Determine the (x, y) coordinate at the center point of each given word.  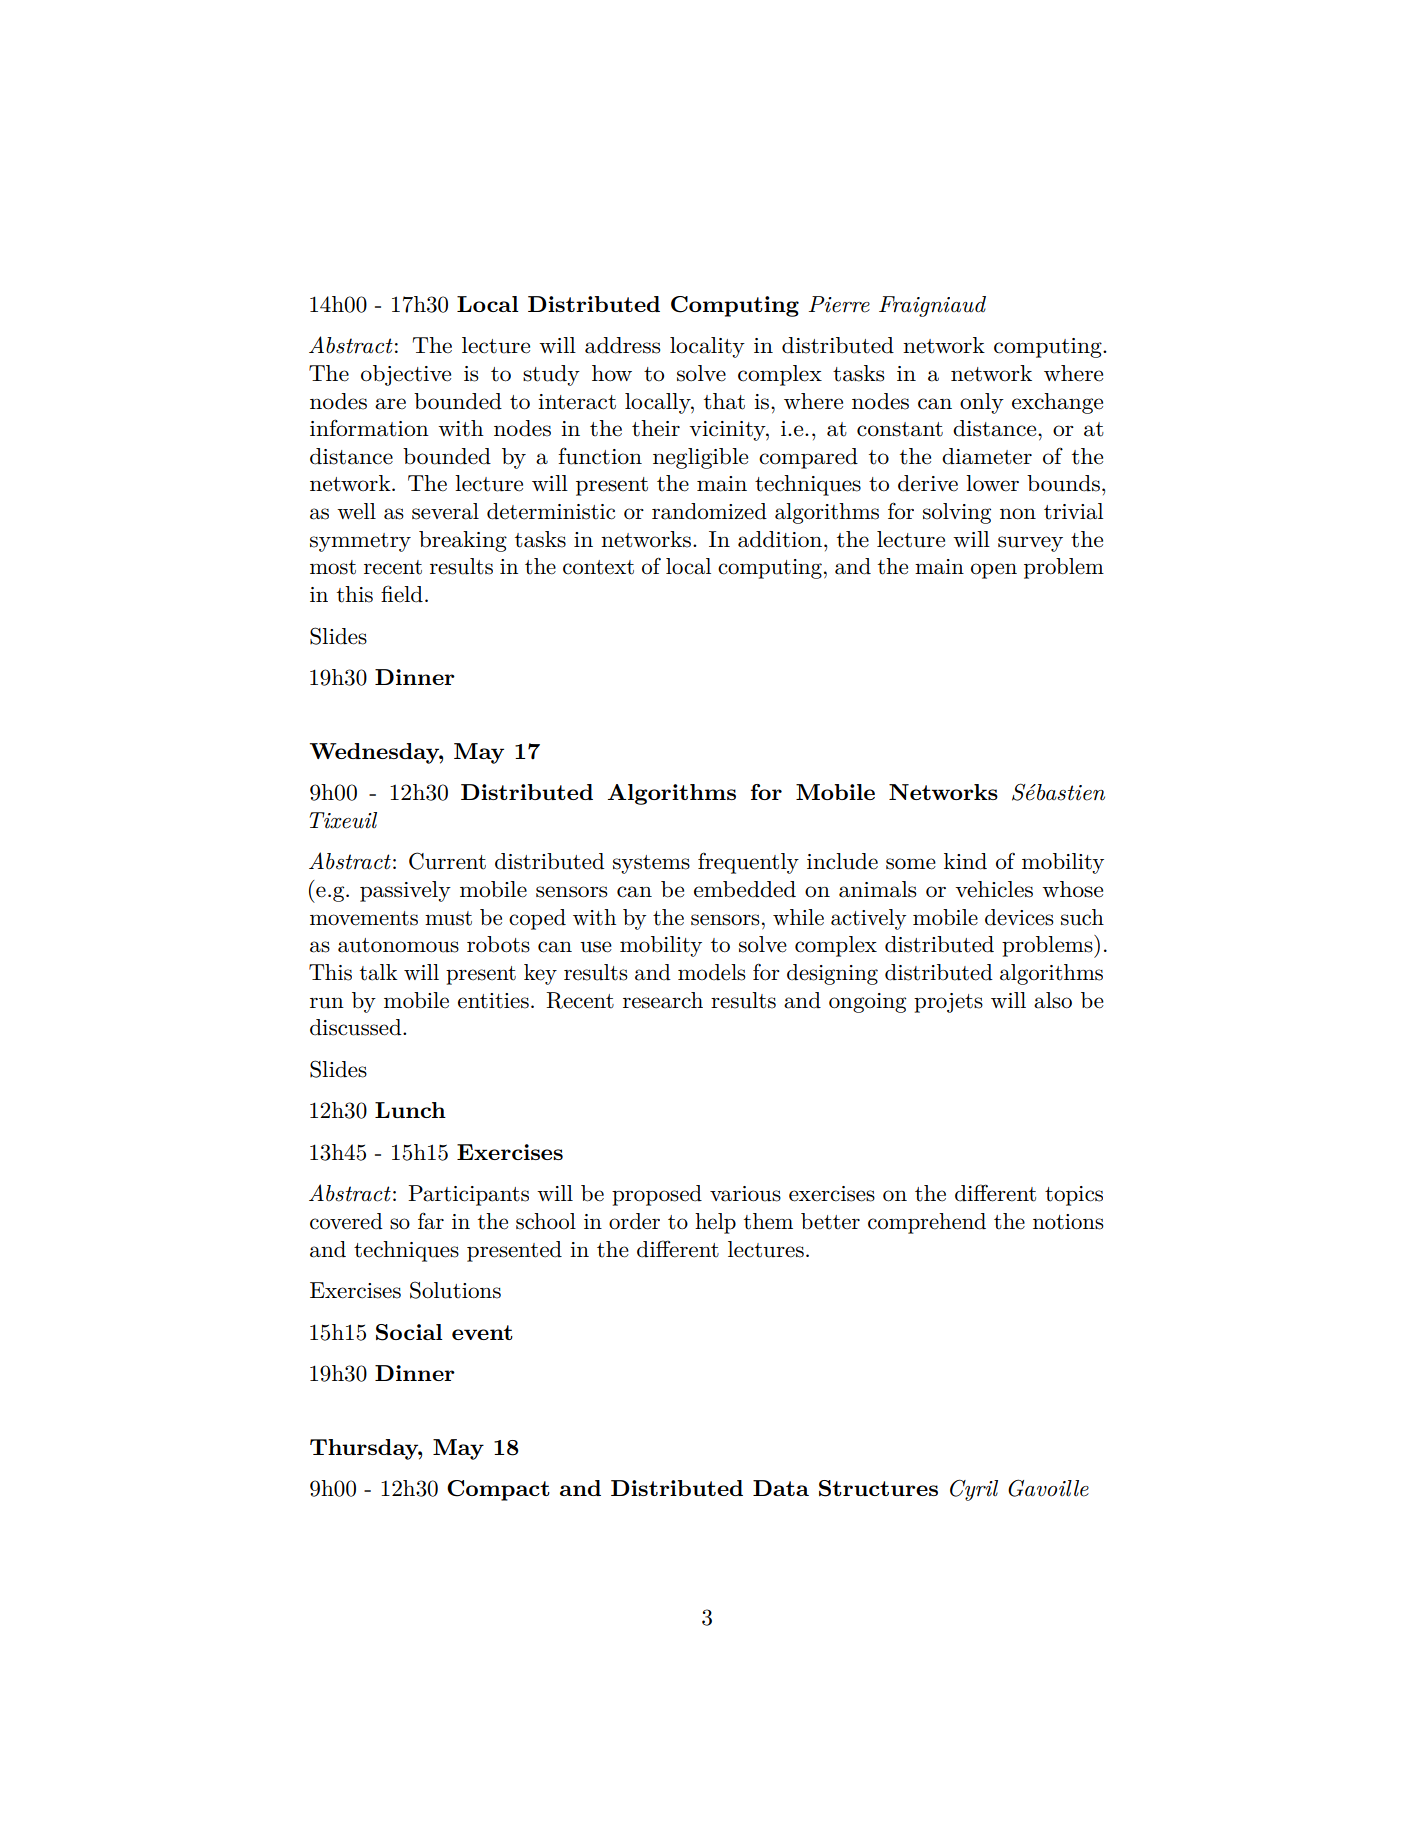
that (724, 401)
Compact (498, 1490)
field (402, 594)
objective (406, 375)
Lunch (410, 1110)
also (1053, 1000)
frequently (748, 863)
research (663, 1000)
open (994, 571)
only (982, 403)
